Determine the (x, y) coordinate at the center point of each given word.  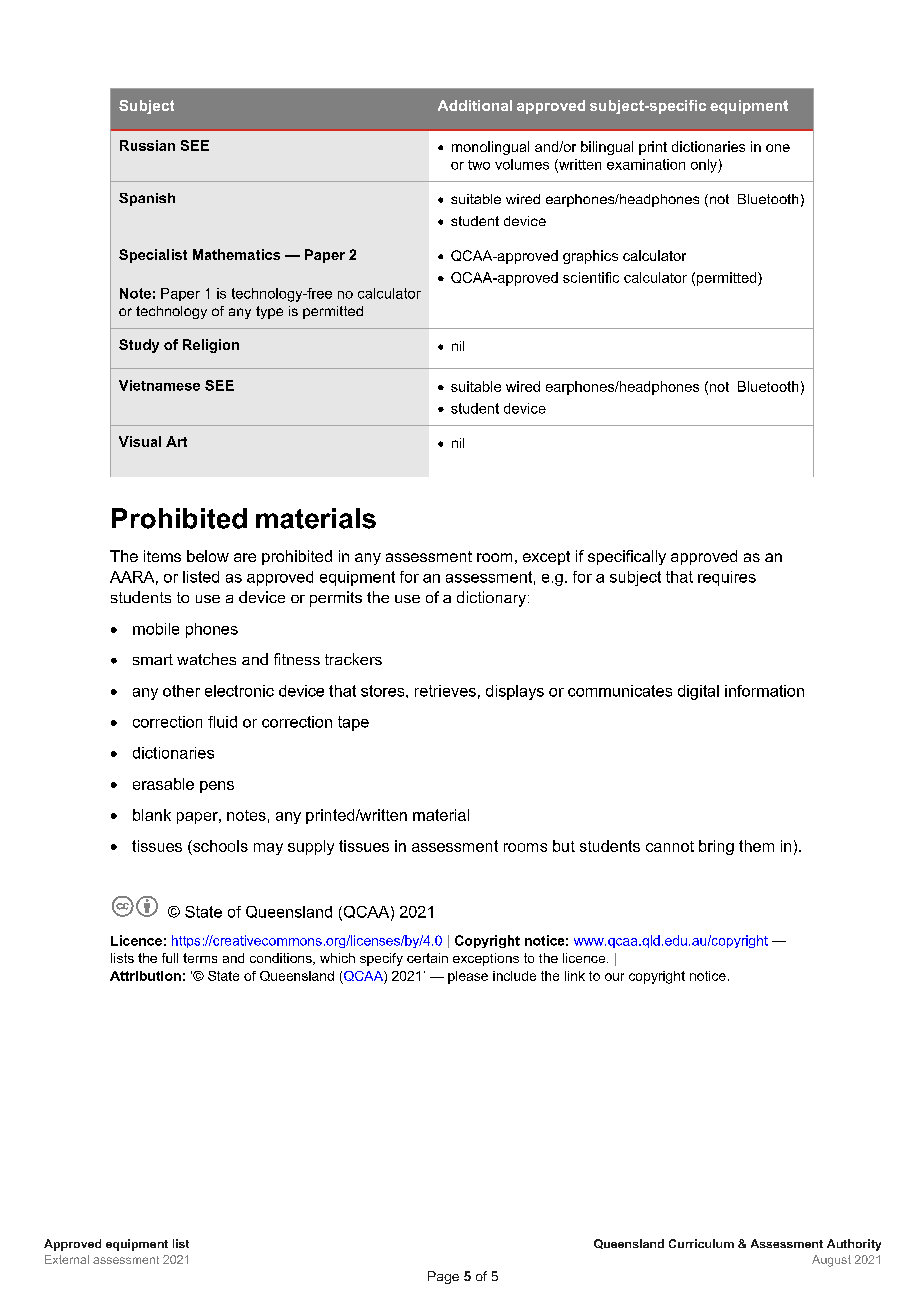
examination (646, 164)
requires (727, 578)
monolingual (490, 148)
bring (716, 847)
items (162, 556)
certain (427, 958)
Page (443, 1277)
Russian (147, 145)
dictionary (493, 599)
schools (219, 846)
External (67, 1259)
